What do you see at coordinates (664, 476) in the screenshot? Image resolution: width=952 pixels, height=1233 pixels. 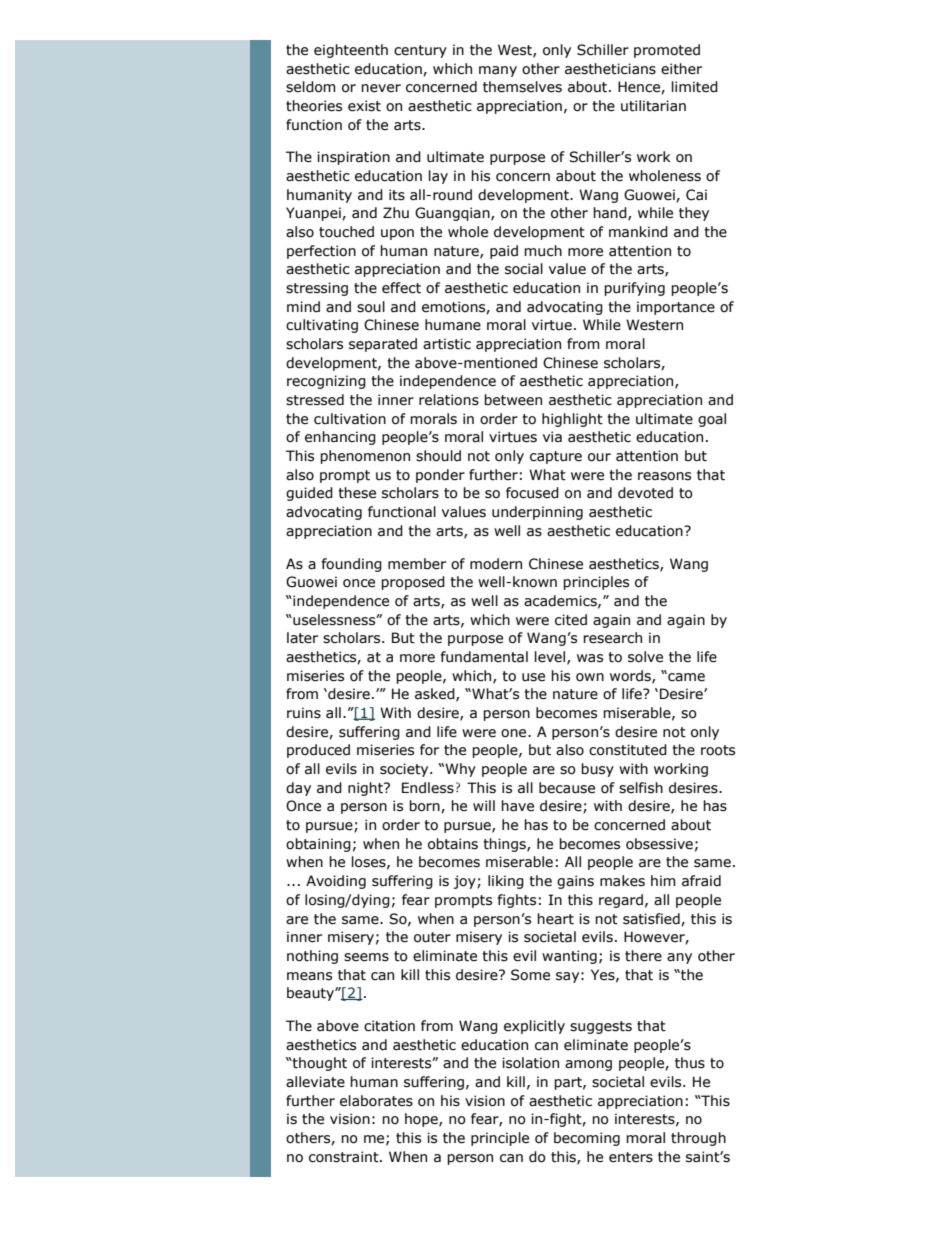 I see `reasons` at bounding box center [664, 476].
